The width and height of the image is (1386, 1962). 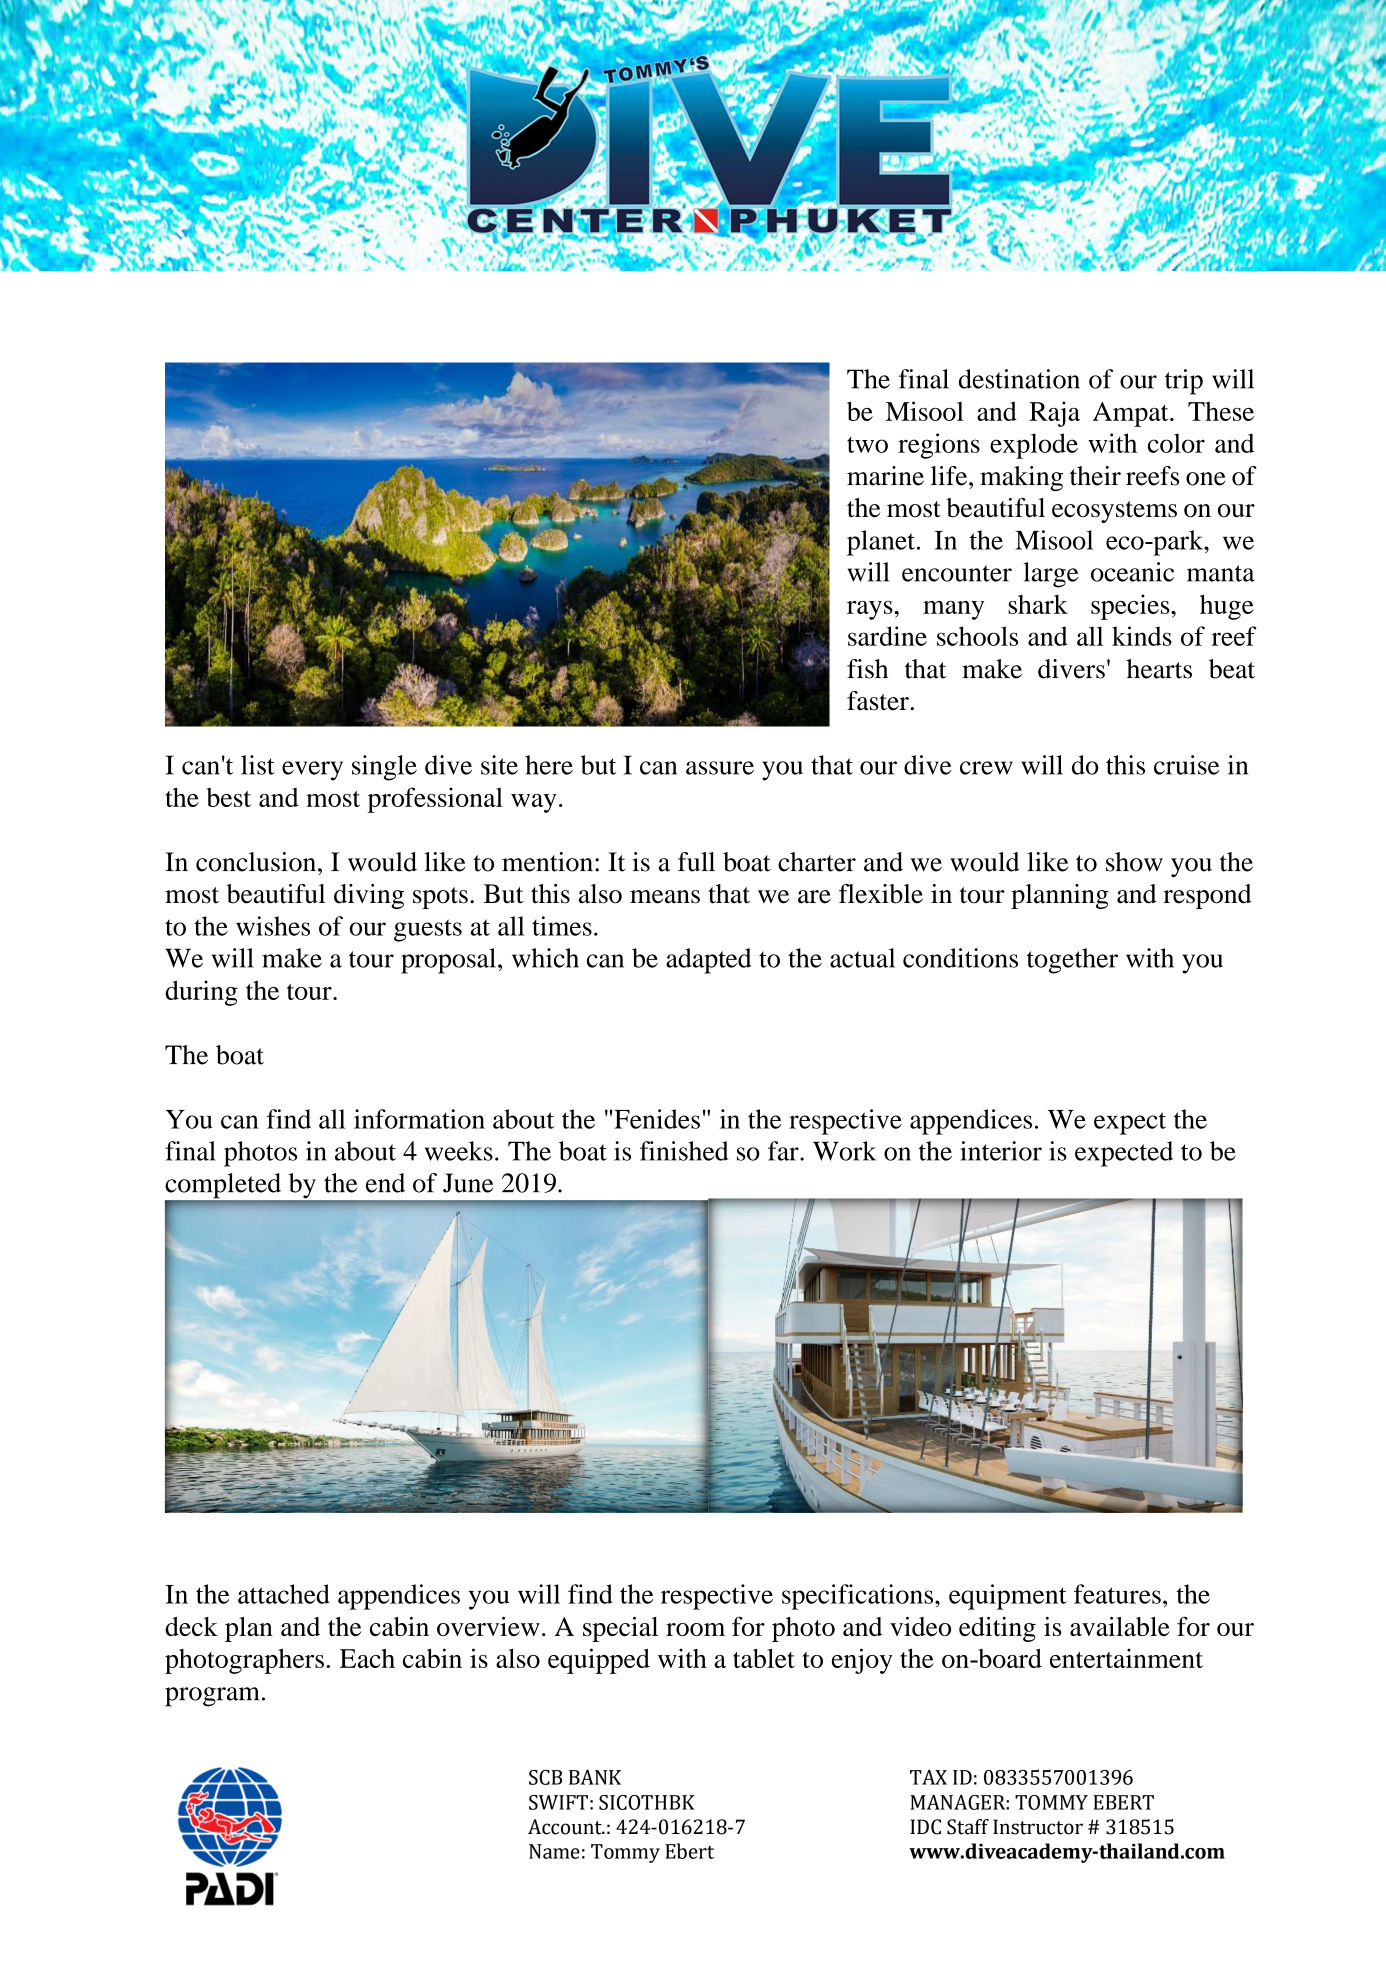 What do you see at coordinates (684, 1151) in the image?
I see `finished` at bounding box center [684, 1151].
